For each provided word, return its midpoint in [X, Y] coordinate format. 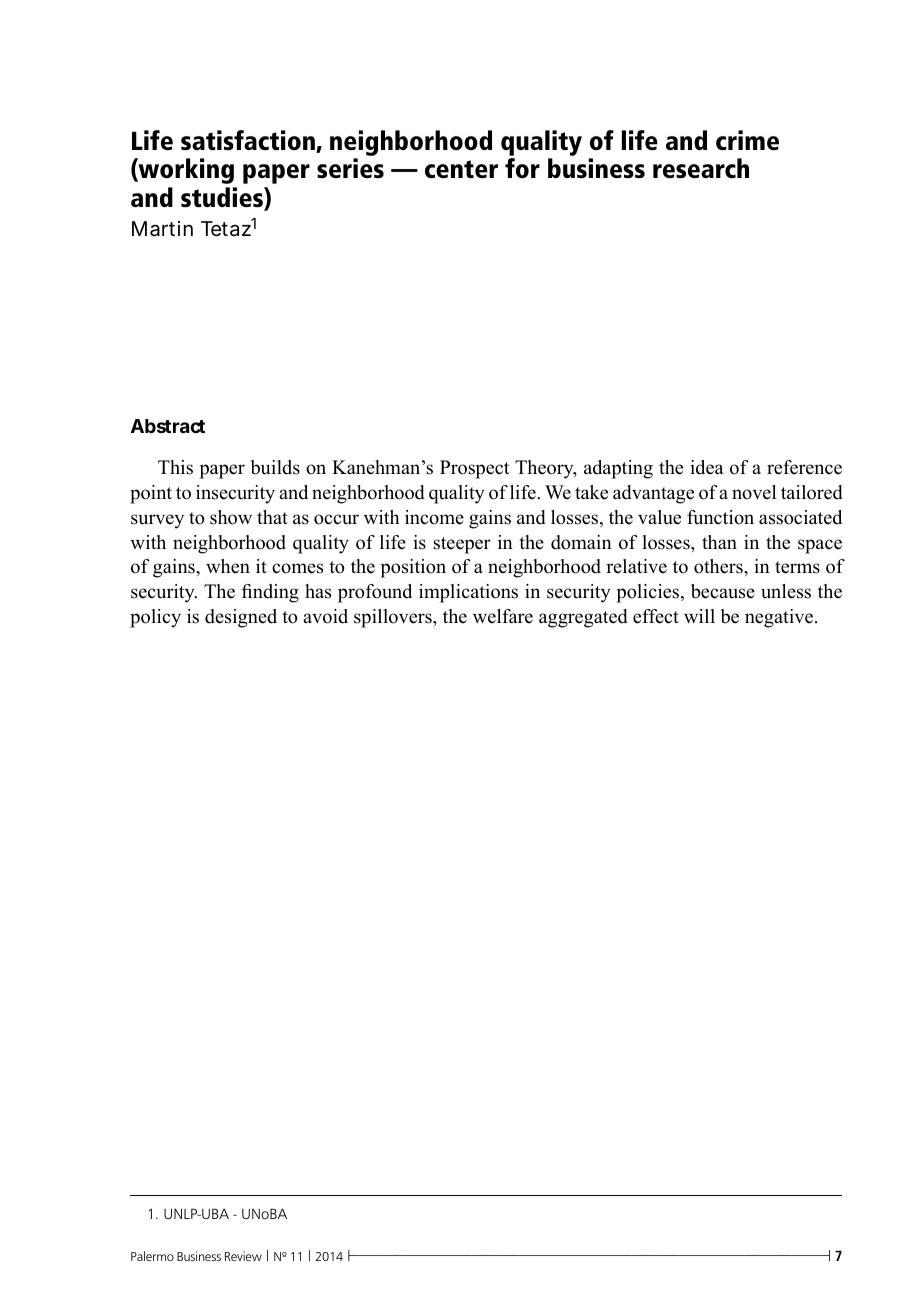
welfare [503, 616]
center [461, 169]
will [699, 616]
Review [243, 1256]
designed [241, 618]
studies [223, 198]
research [701, 168]
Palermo [152, 1256]
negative [780, 618]
